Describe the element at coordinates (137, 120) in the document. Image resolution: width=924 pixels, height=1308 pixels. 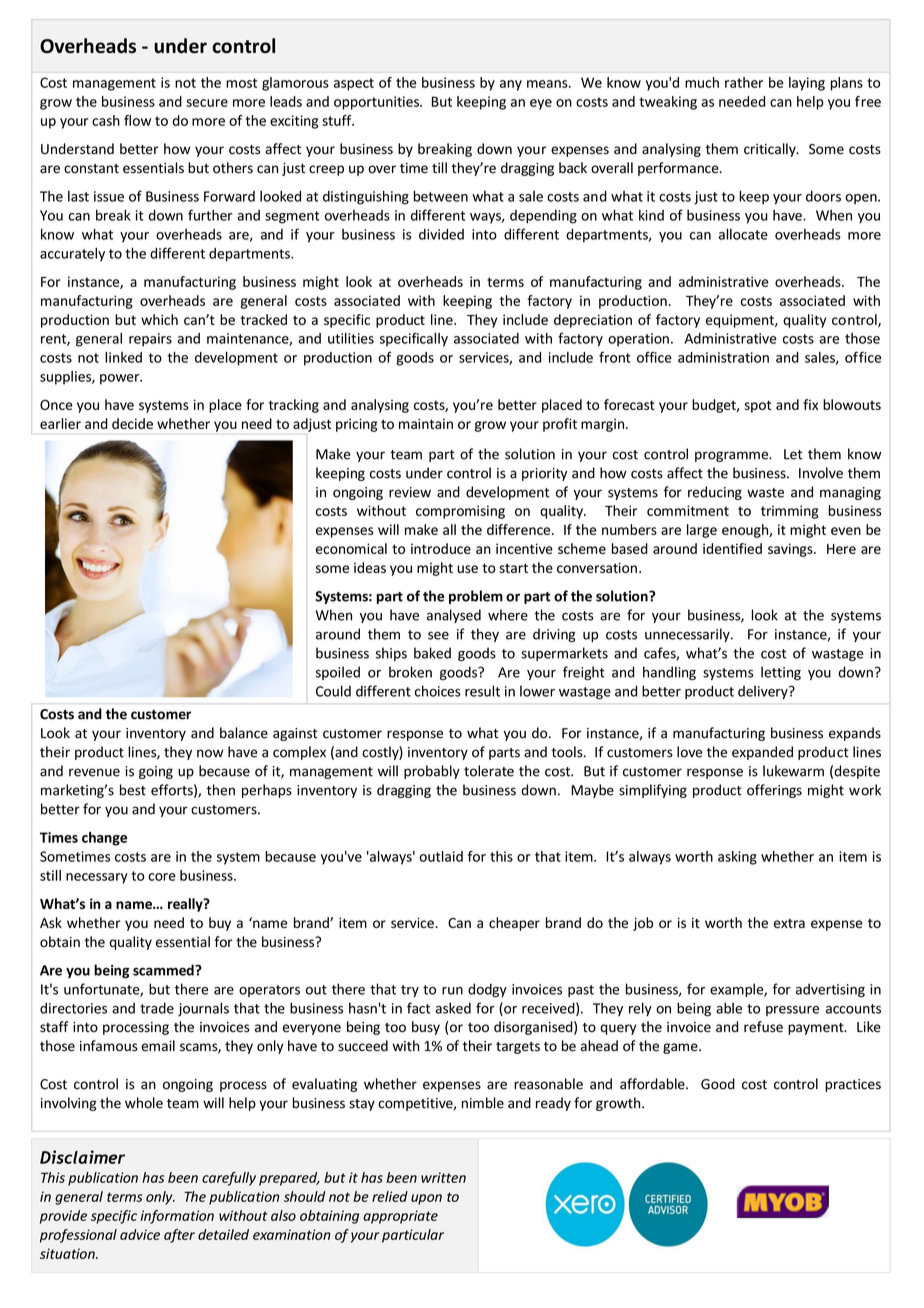
I see `flow` at that location.
